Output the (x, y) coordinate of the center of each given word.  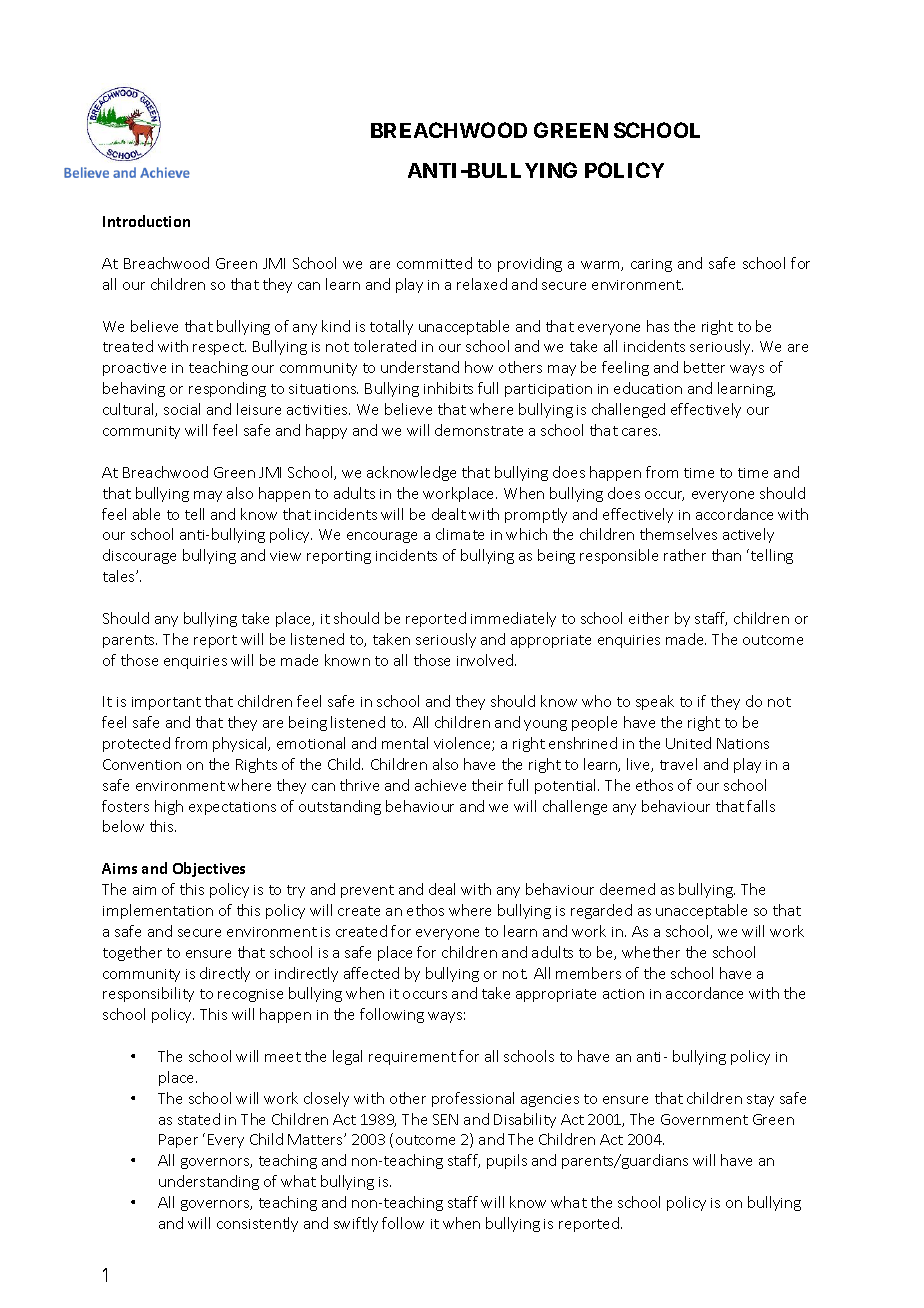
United (688, 743)
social (182, 409)
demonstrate (479, 430)
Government (704, 1119)
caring (651, 265)
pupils (507, 1161)
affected (371, 973)
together (132, 953)
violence (463, 744)
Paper (178, 1141)
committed (434, 263)
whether (651, 952)
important (166, 703)
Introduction (146, 221)
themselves (678, 534)
